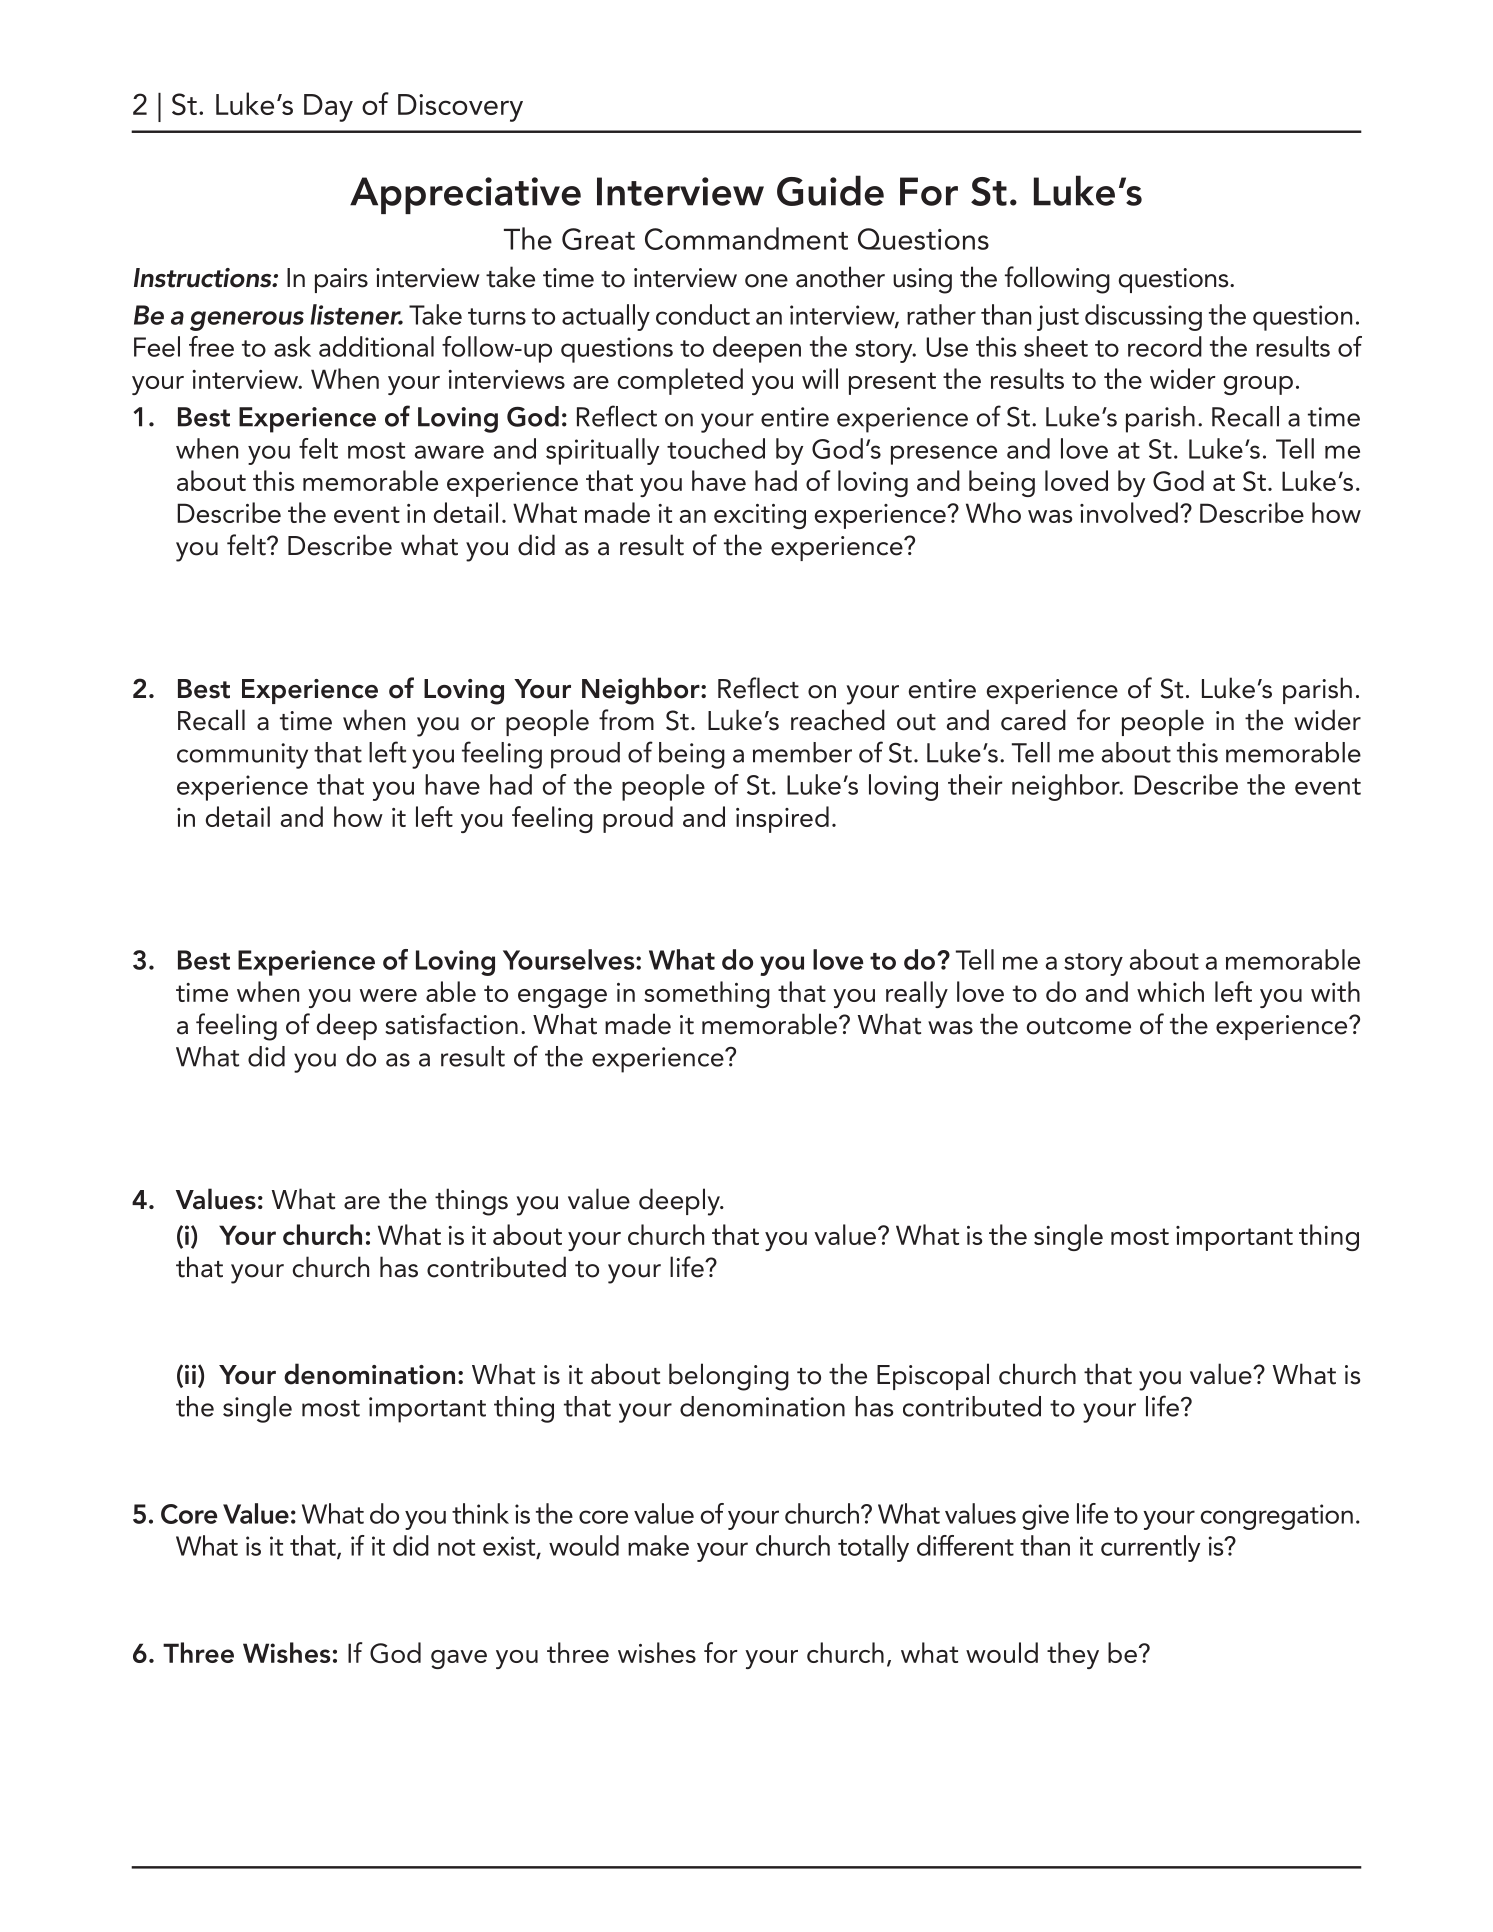 This document has width=1493, height=1932. What do you see at coordinates (830, 190) in the document?
I see `Guide` at bounding box center [830, 190].
